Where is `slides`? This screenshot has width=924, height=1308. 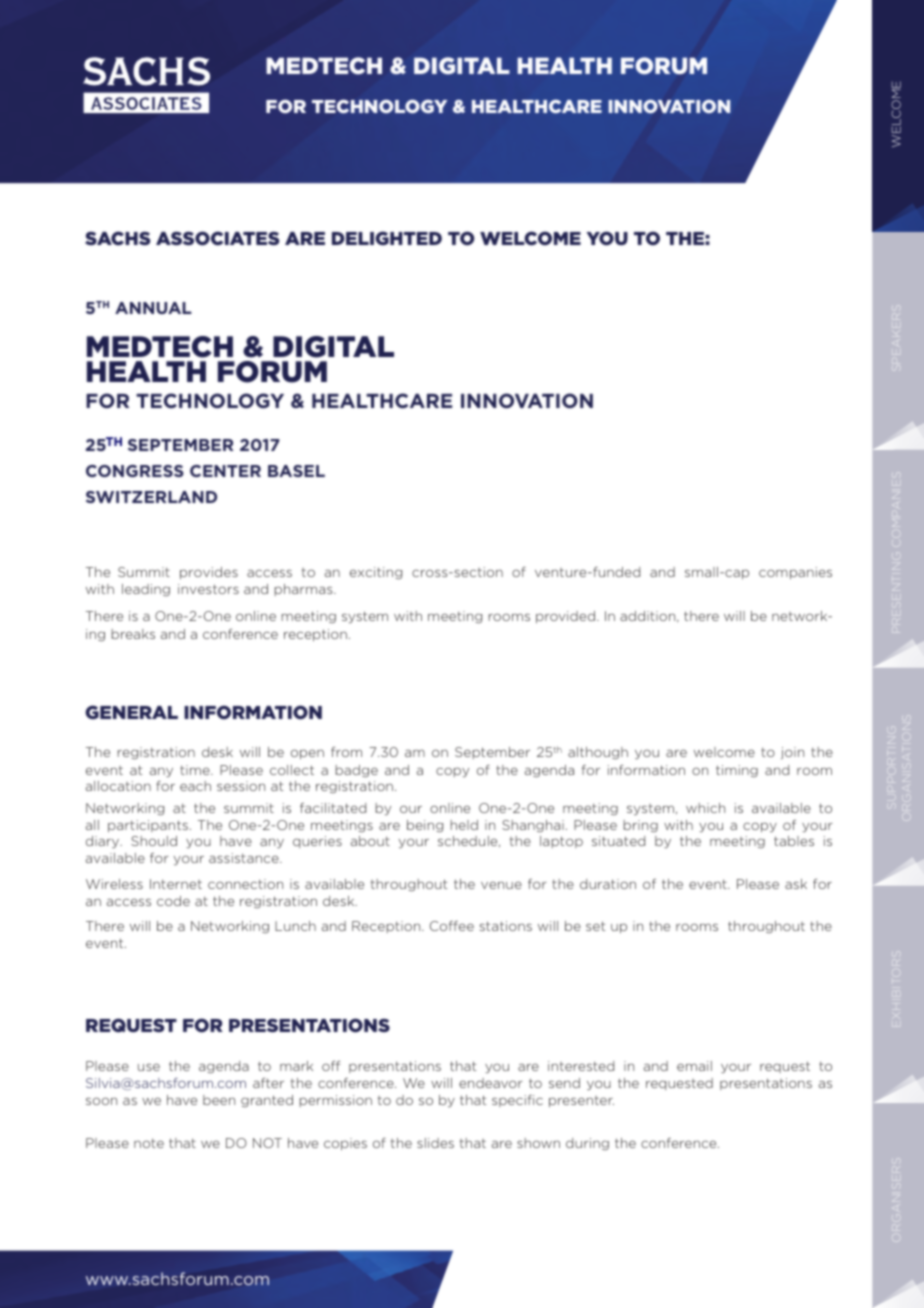 slides is located at coordinates (435, 1143).
